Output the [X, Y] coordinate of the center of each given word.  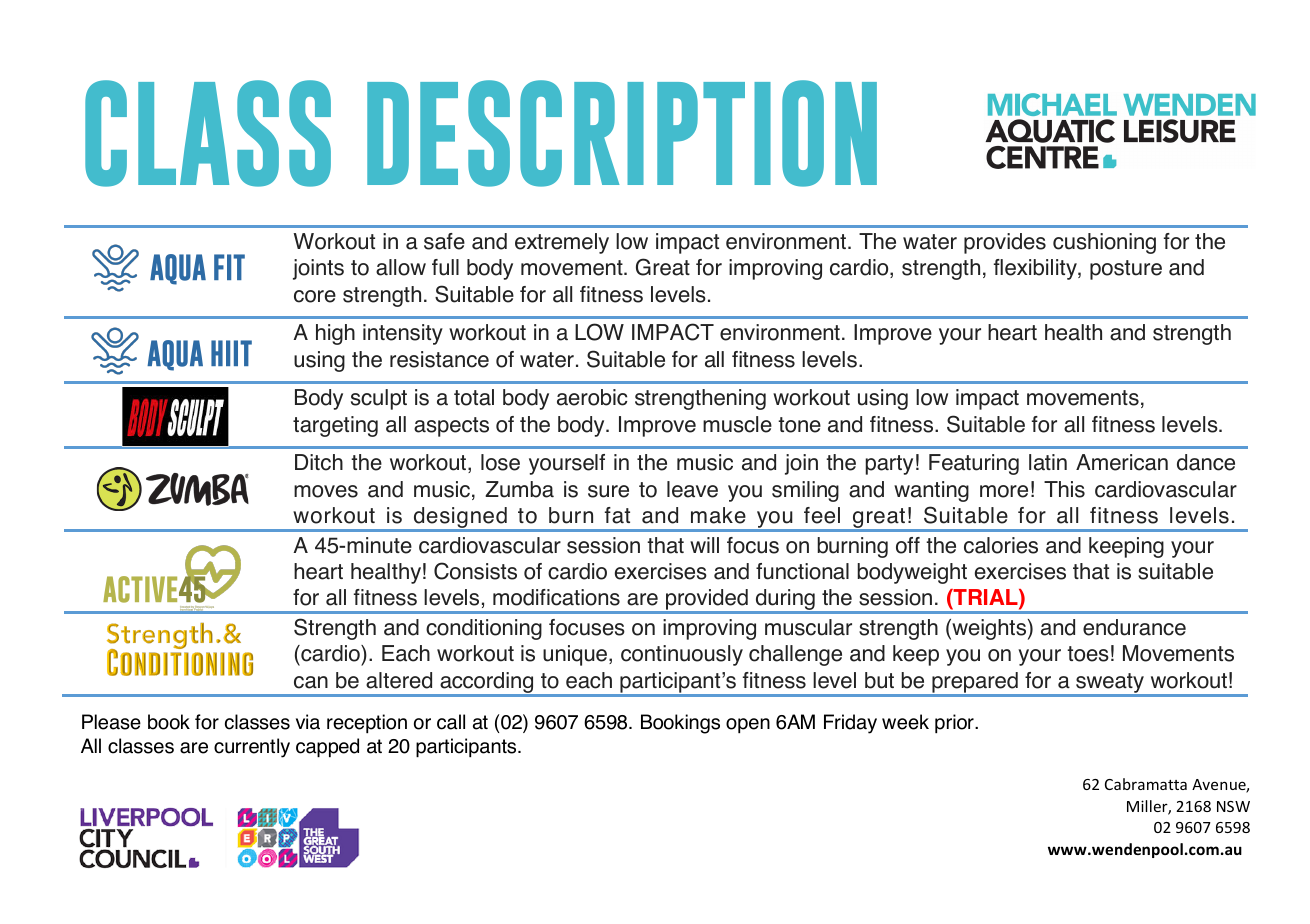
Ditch [319, 462]
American [1122, 462]
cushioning [1104, 243]
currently [252, 748]
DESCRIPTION [622, 133]
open [748, 725]
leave [692, 489]
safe [444, 241]
